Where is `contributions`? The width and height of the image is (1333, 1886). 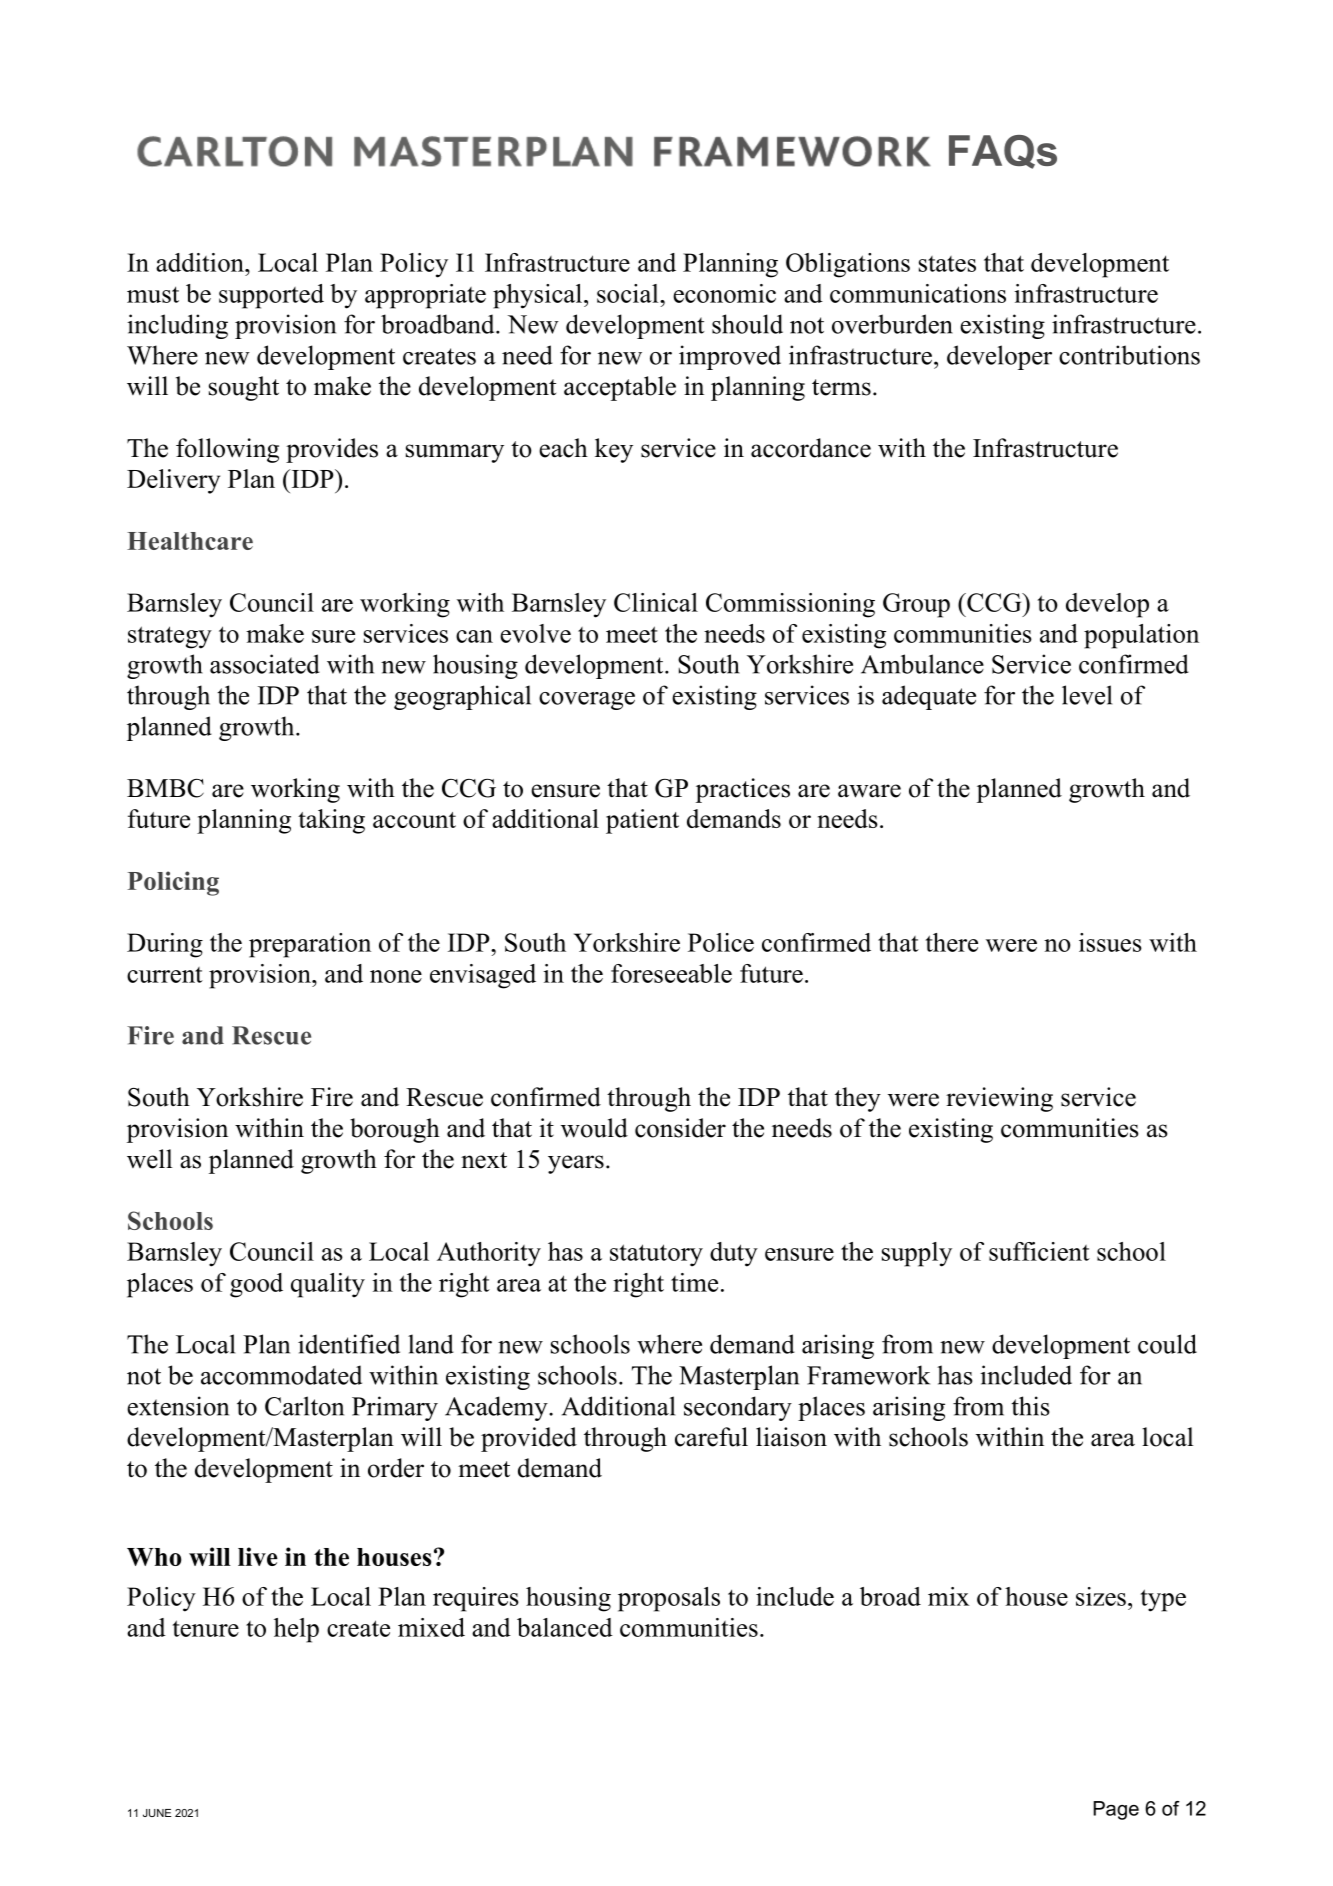 contributions is located at coordinates (1129, 355).
